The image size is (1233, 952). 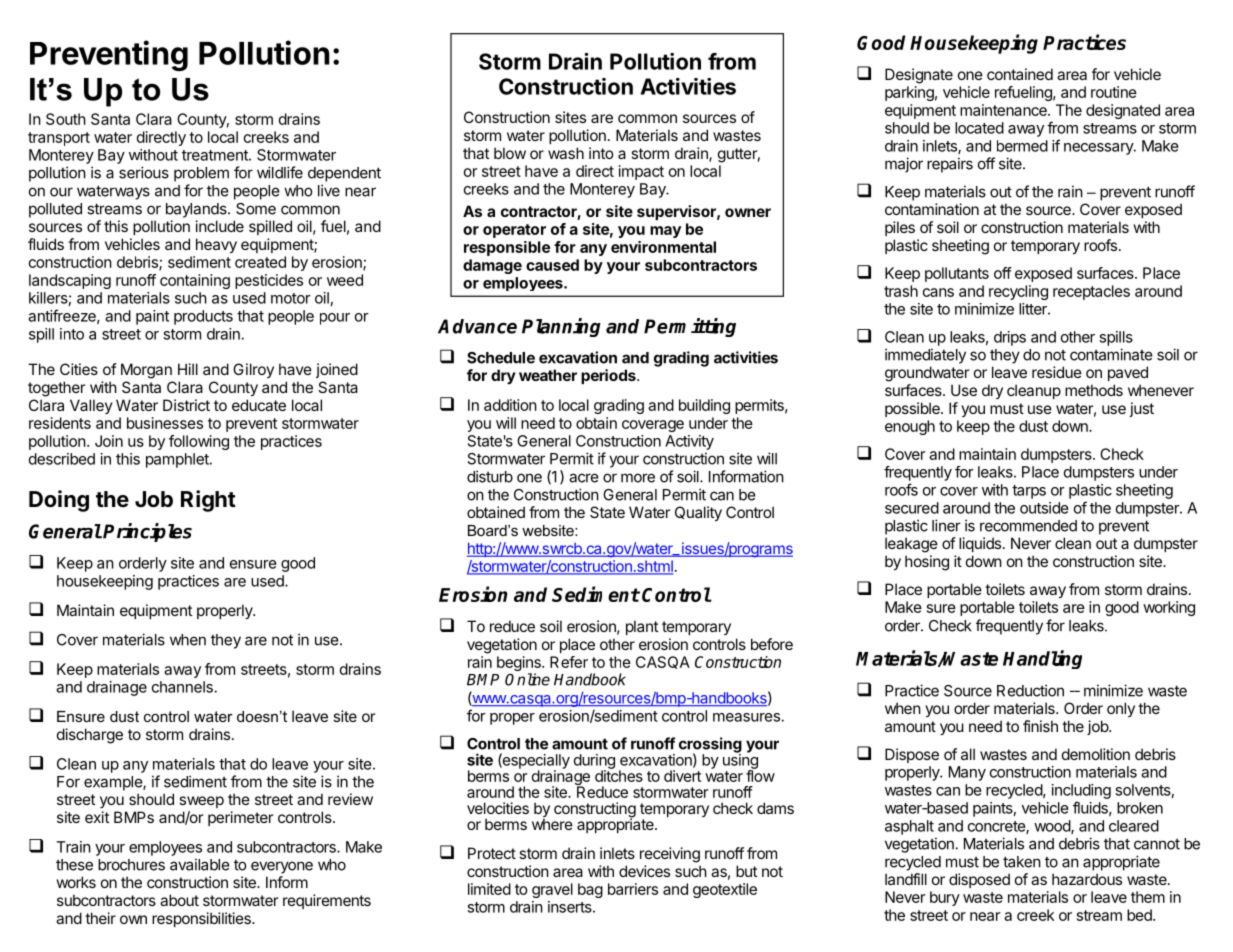 What do you see at coordinates (1004, 110) in the screenshot?
I see `maintenance` at bounding box center [1004, 110].
